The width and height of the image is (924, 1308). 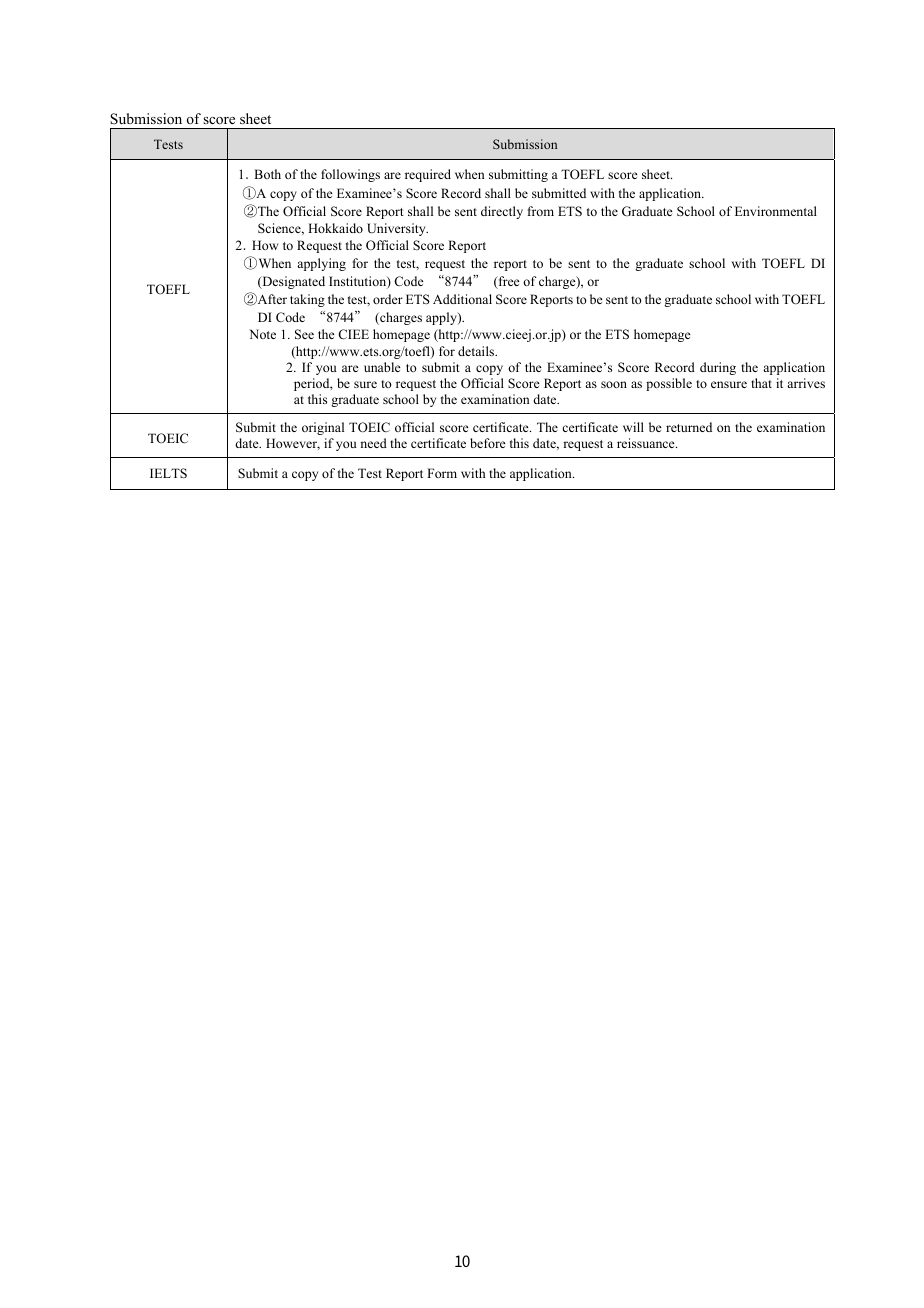 What do you see at coordinates (776, 211) in the image?
I see `Environmental` at bounding box center [776, 211].
